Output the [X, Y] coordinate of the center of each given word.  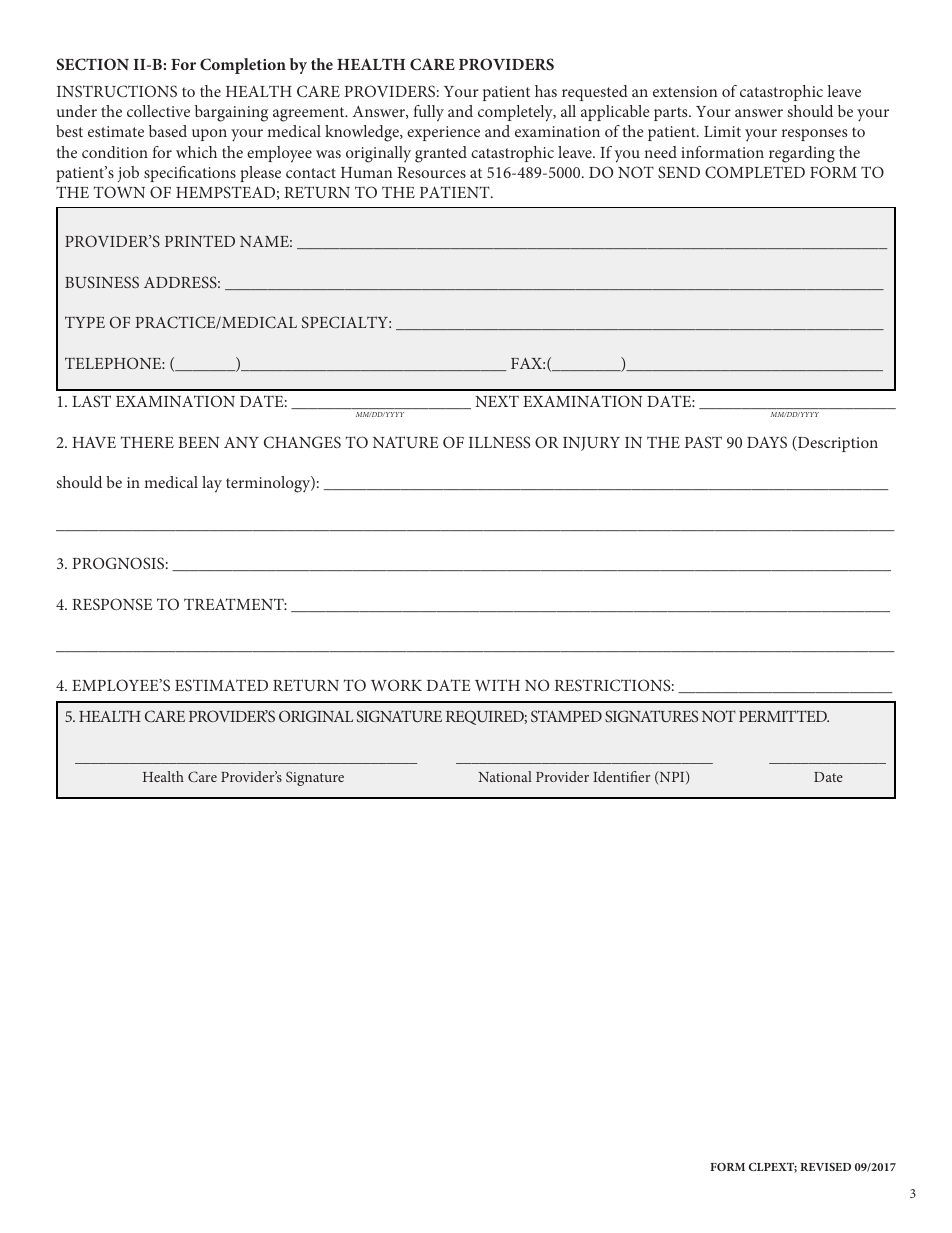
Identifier [621, 776]
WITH [497, 685]
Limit [722, 131]
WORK [396, 685]
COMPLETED [755, 172]
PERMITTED [784, 716]
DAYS [767, 442]
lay [212, 484]
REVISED [825, 1166]
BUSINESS [102, 282]
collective [158, 111]
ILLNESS [499, 442]
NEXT [497, 401]
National [505, 776]
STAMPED [566, 716]
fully [428, 113]
